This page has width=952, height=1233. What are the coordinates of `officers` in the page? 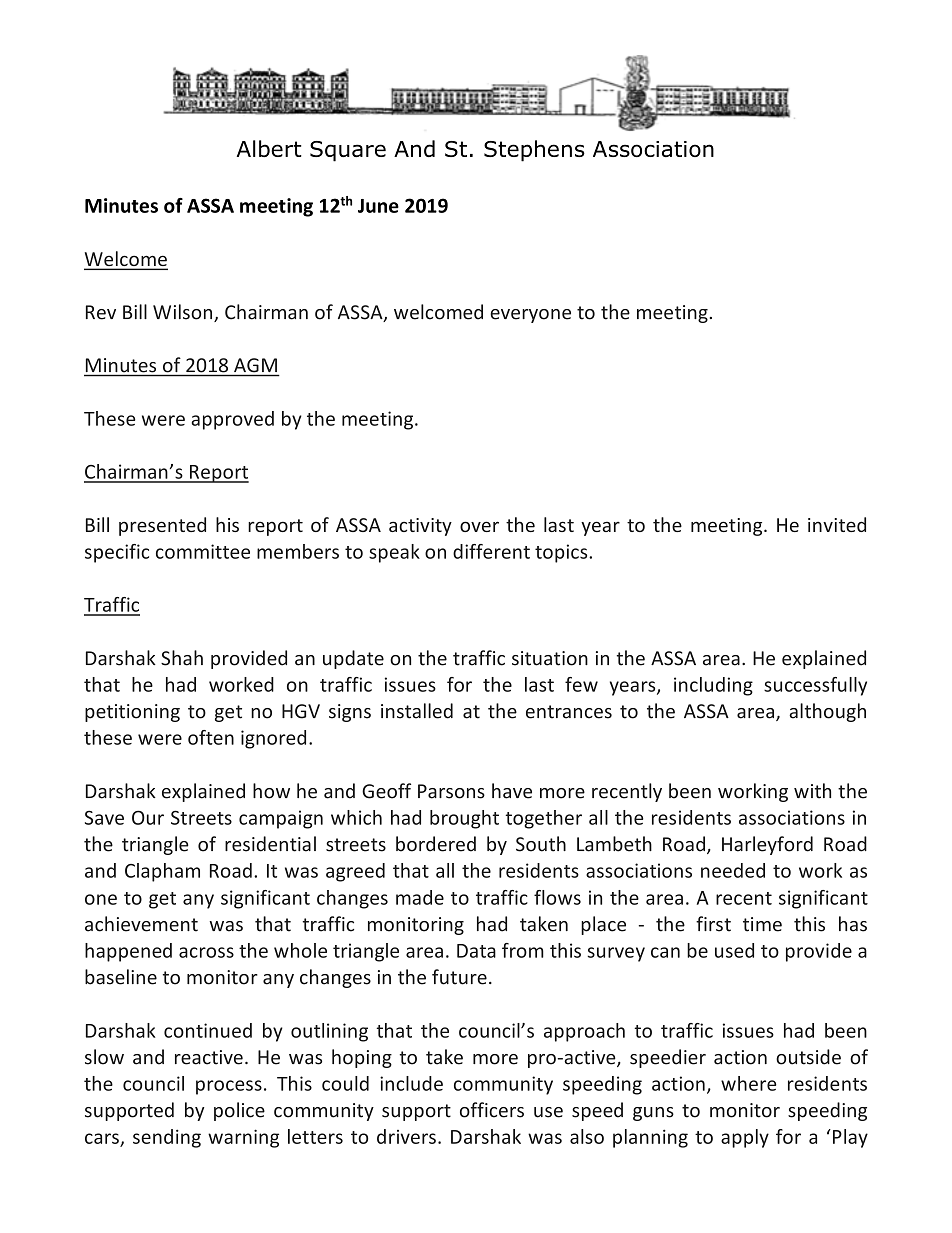 It's located at (492, 1110).
